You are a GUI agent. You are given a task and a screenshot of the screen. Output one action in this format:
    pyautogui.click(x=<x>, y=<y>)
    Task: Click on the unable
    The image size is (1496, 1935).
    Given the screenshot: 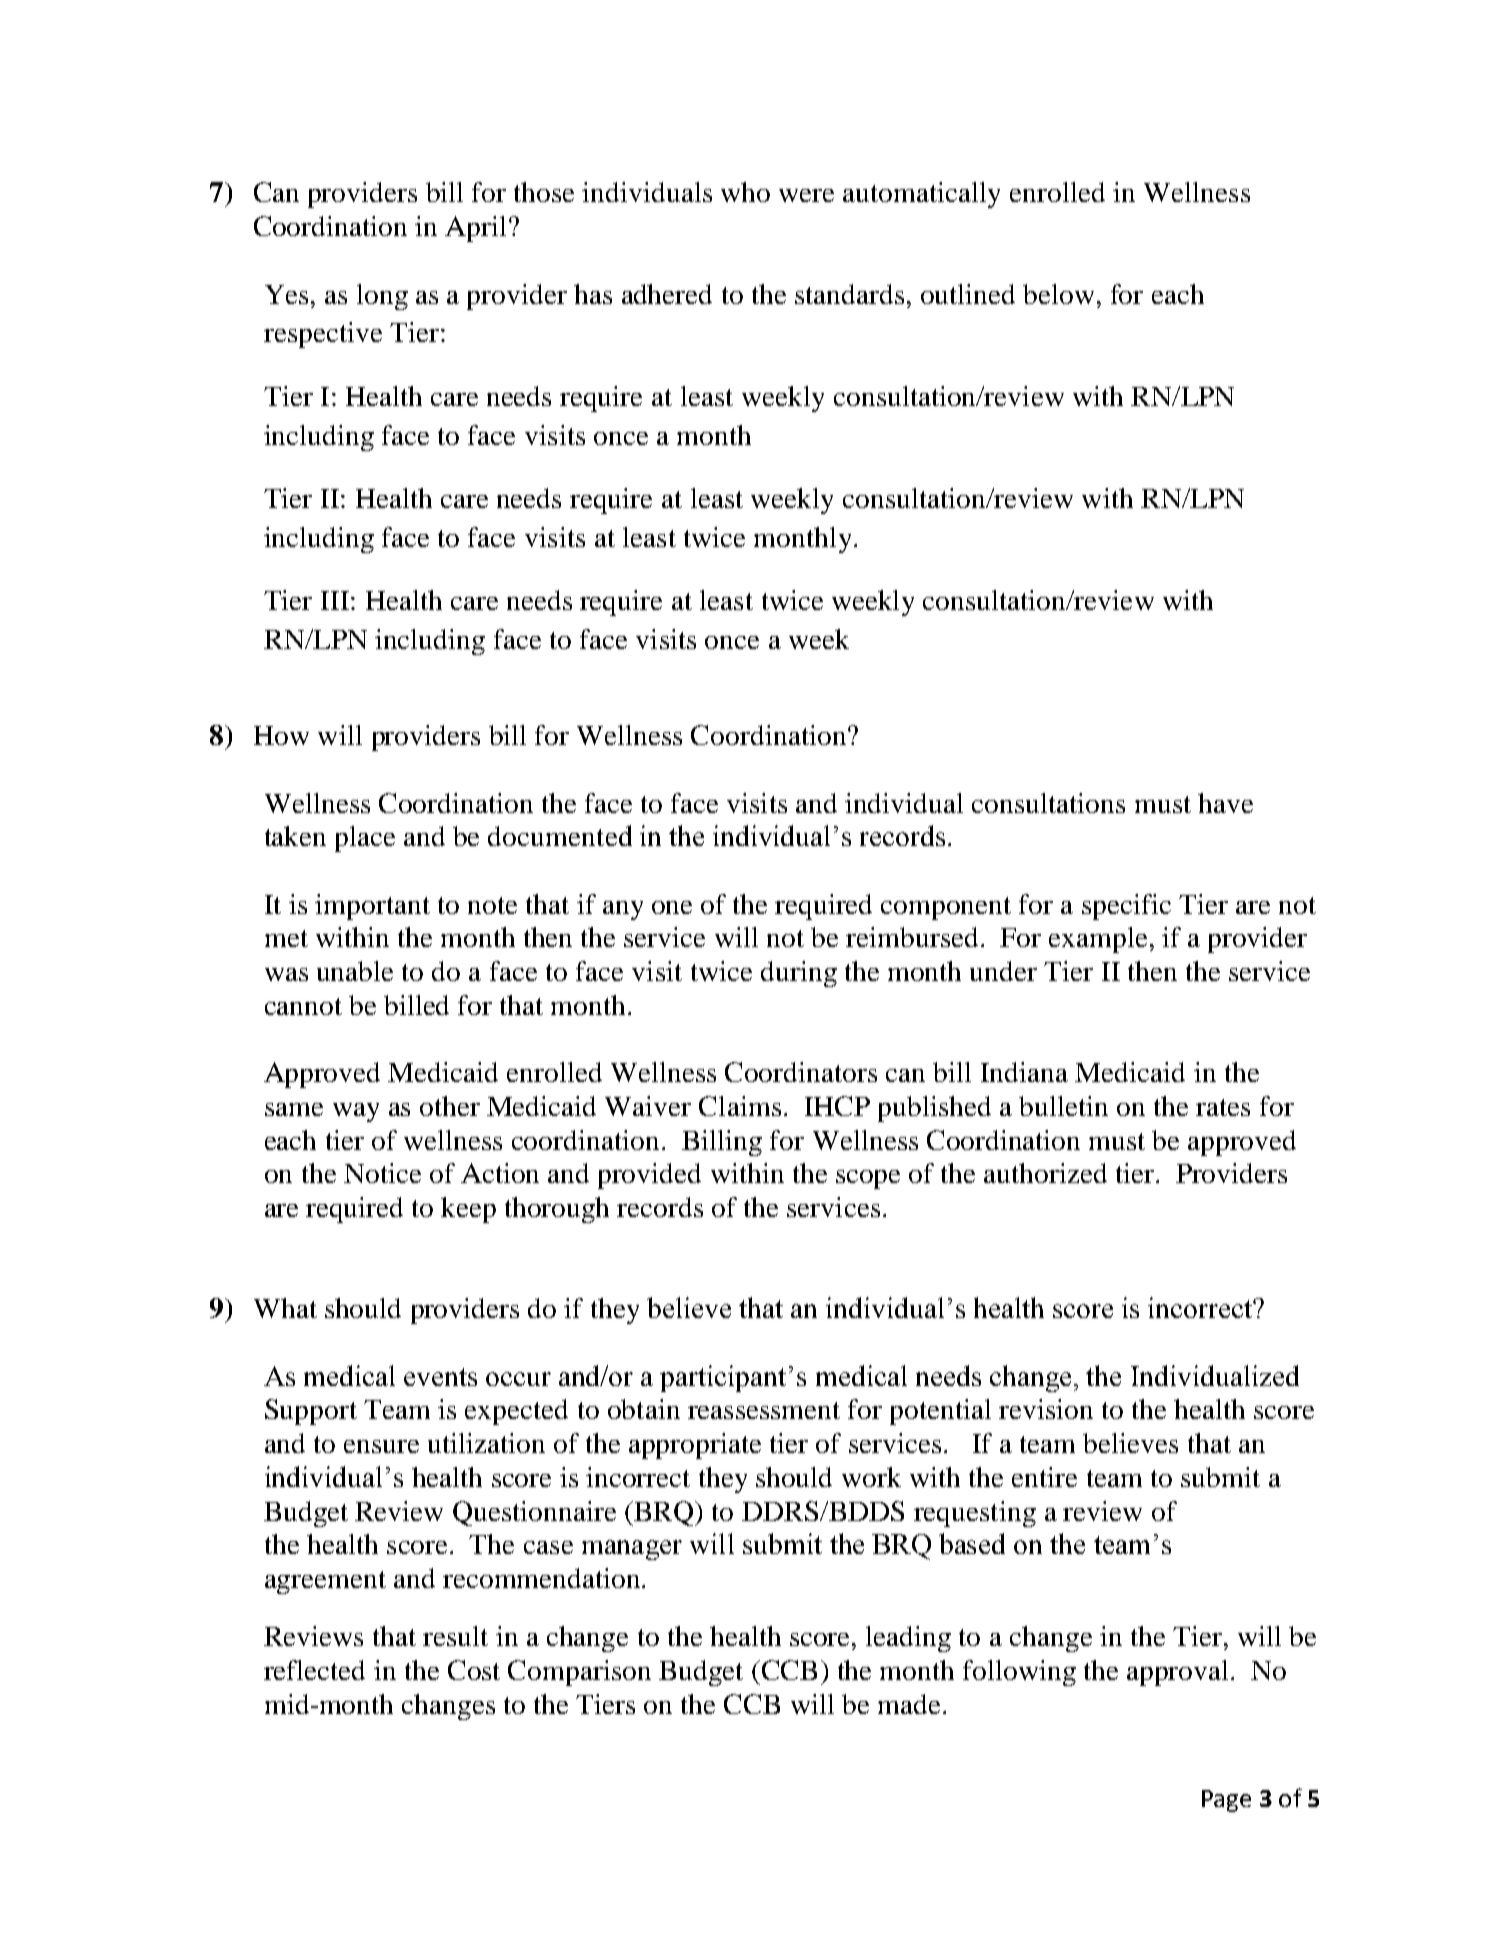 What is the action you would take?
    pyautogui.click(x=355, y=971)
